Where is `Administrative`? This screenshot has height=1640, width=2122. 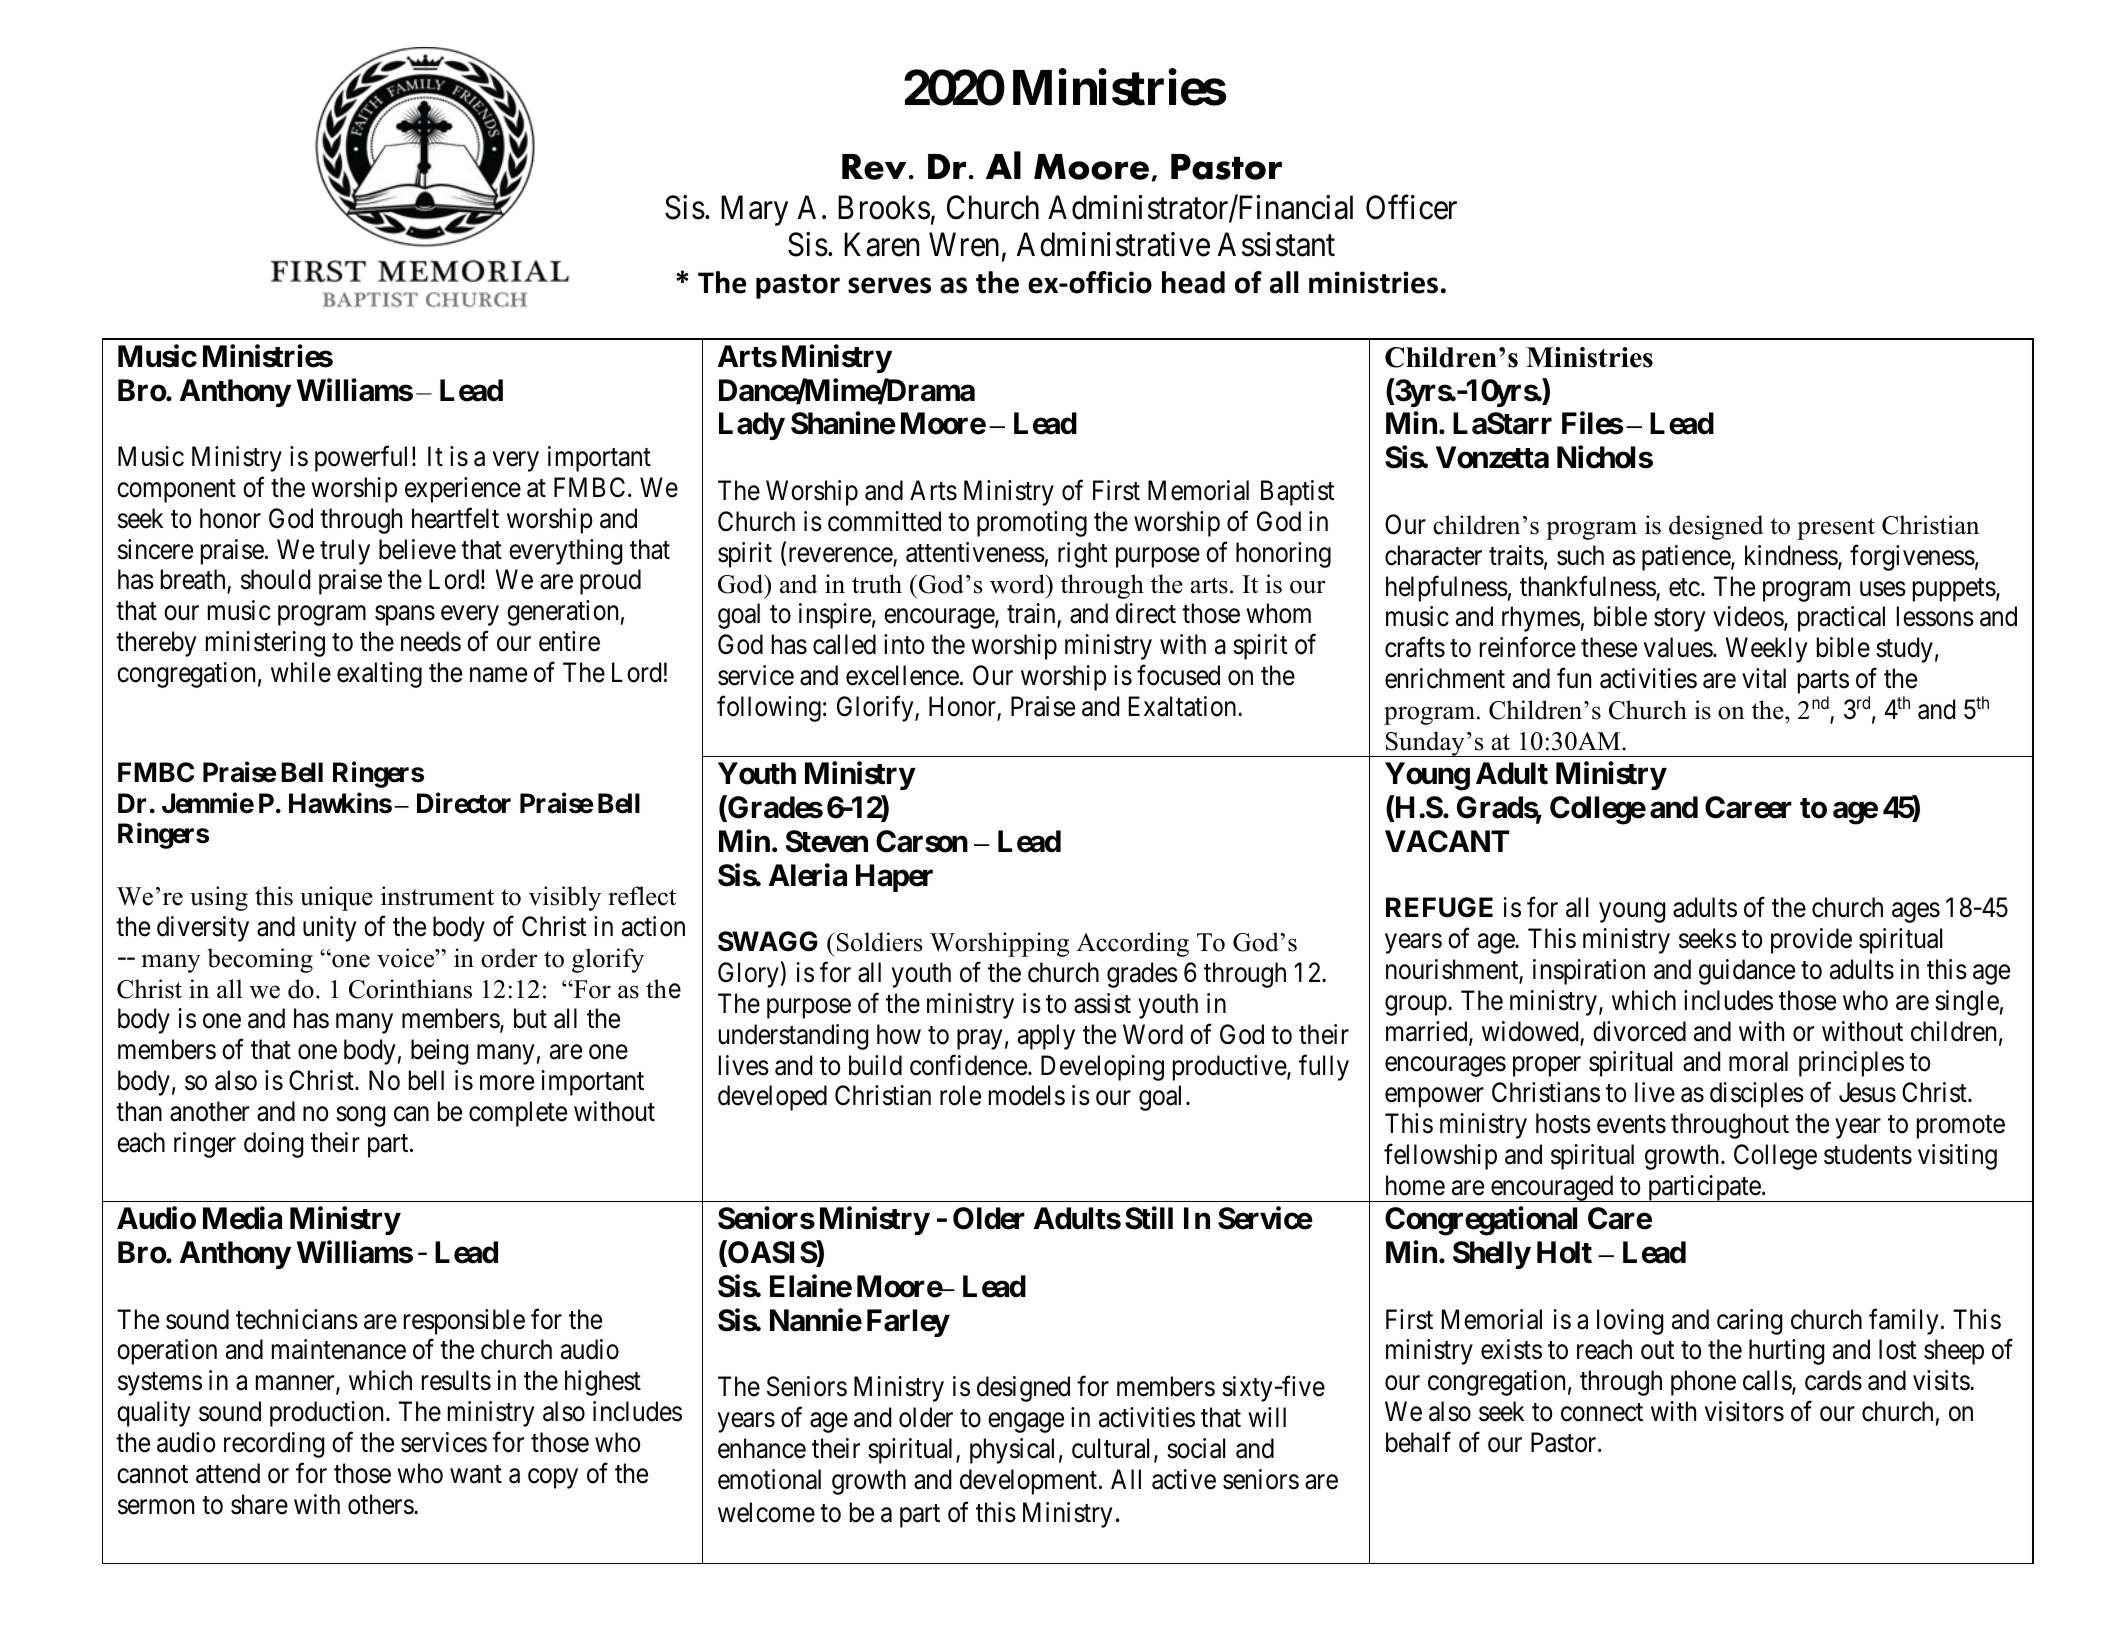
Administrative is located at coordinates (1113, 244).
